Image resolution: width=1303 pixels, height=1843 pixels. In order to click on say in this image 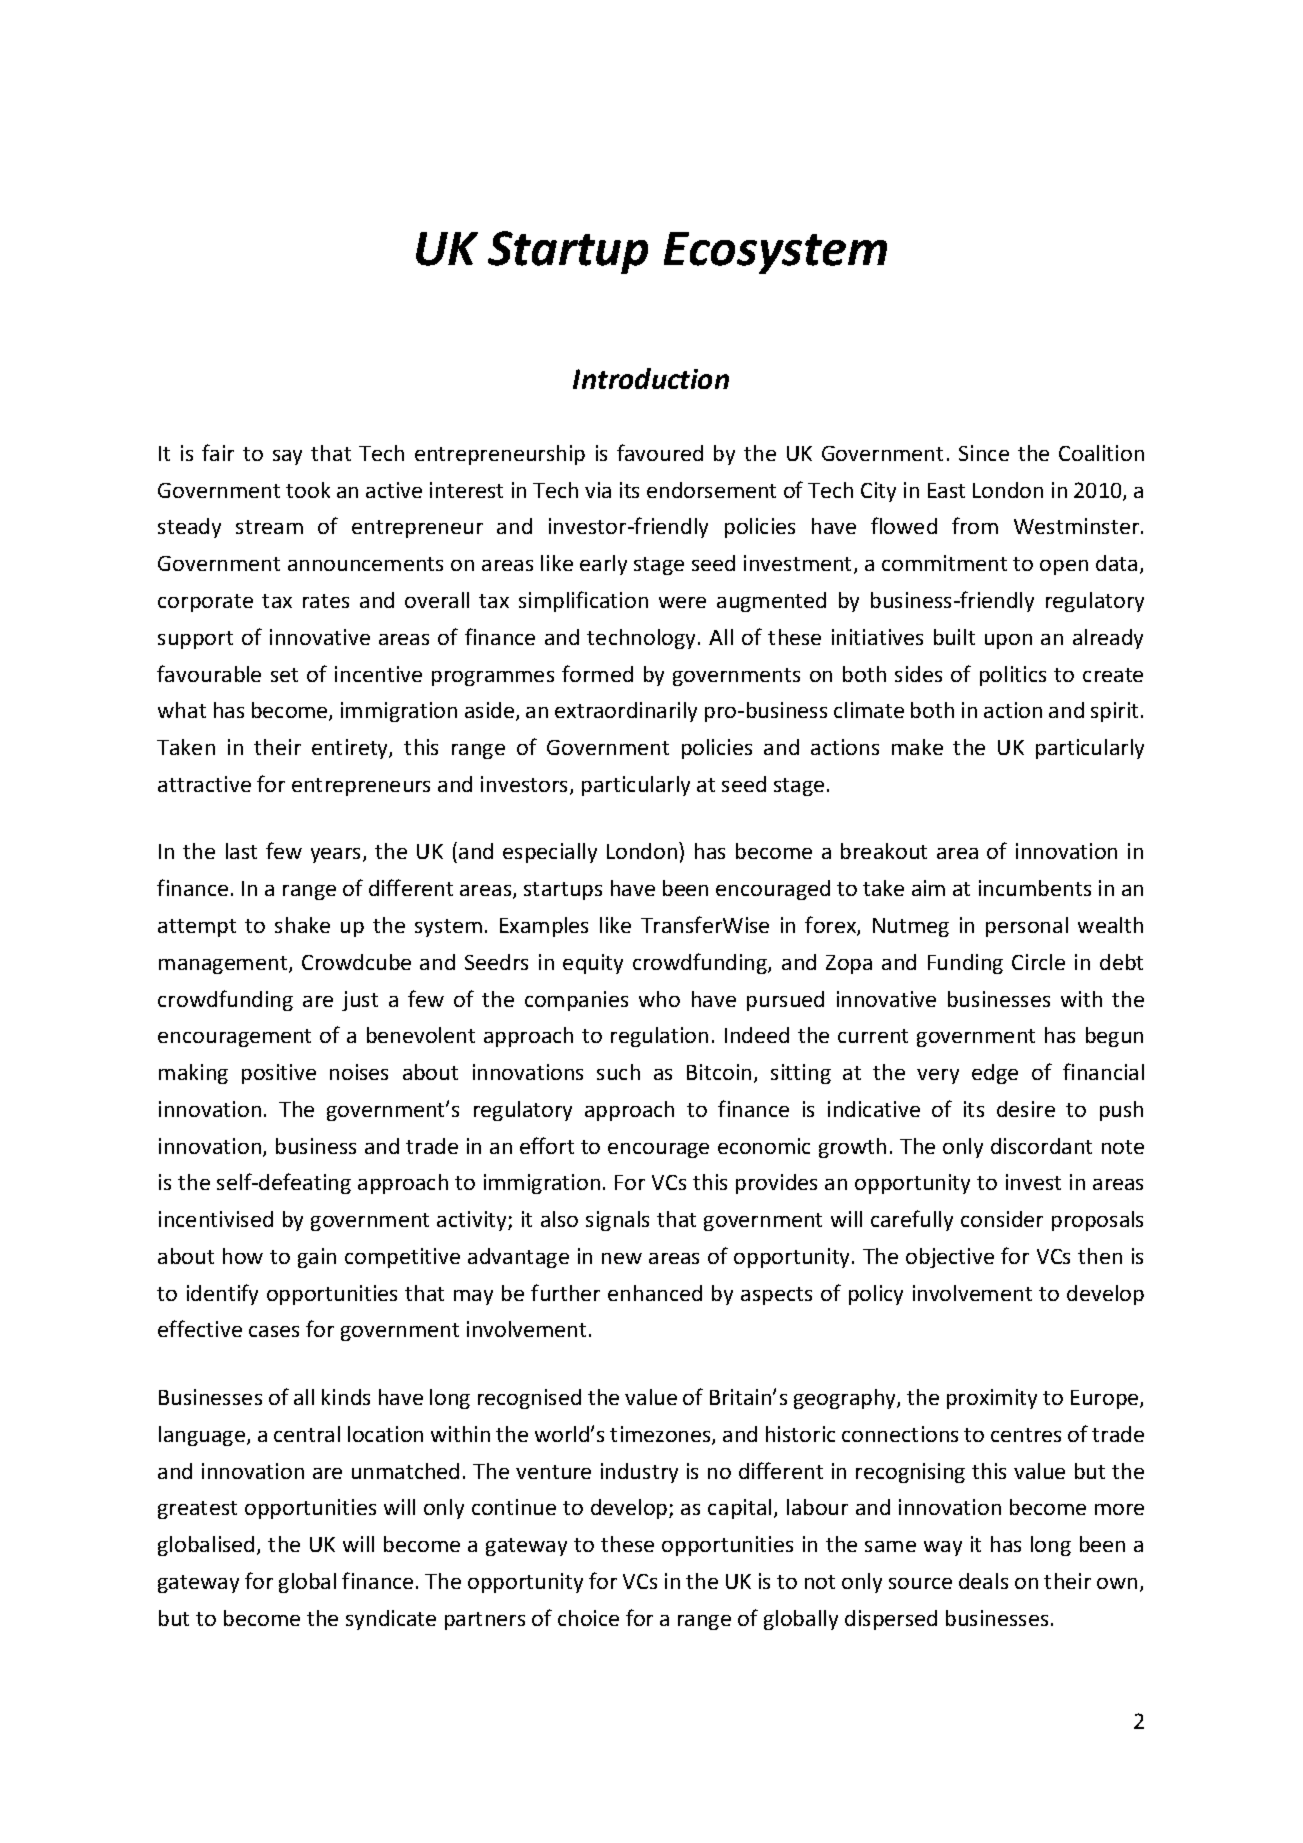, I will do `click(287, 457)`.
